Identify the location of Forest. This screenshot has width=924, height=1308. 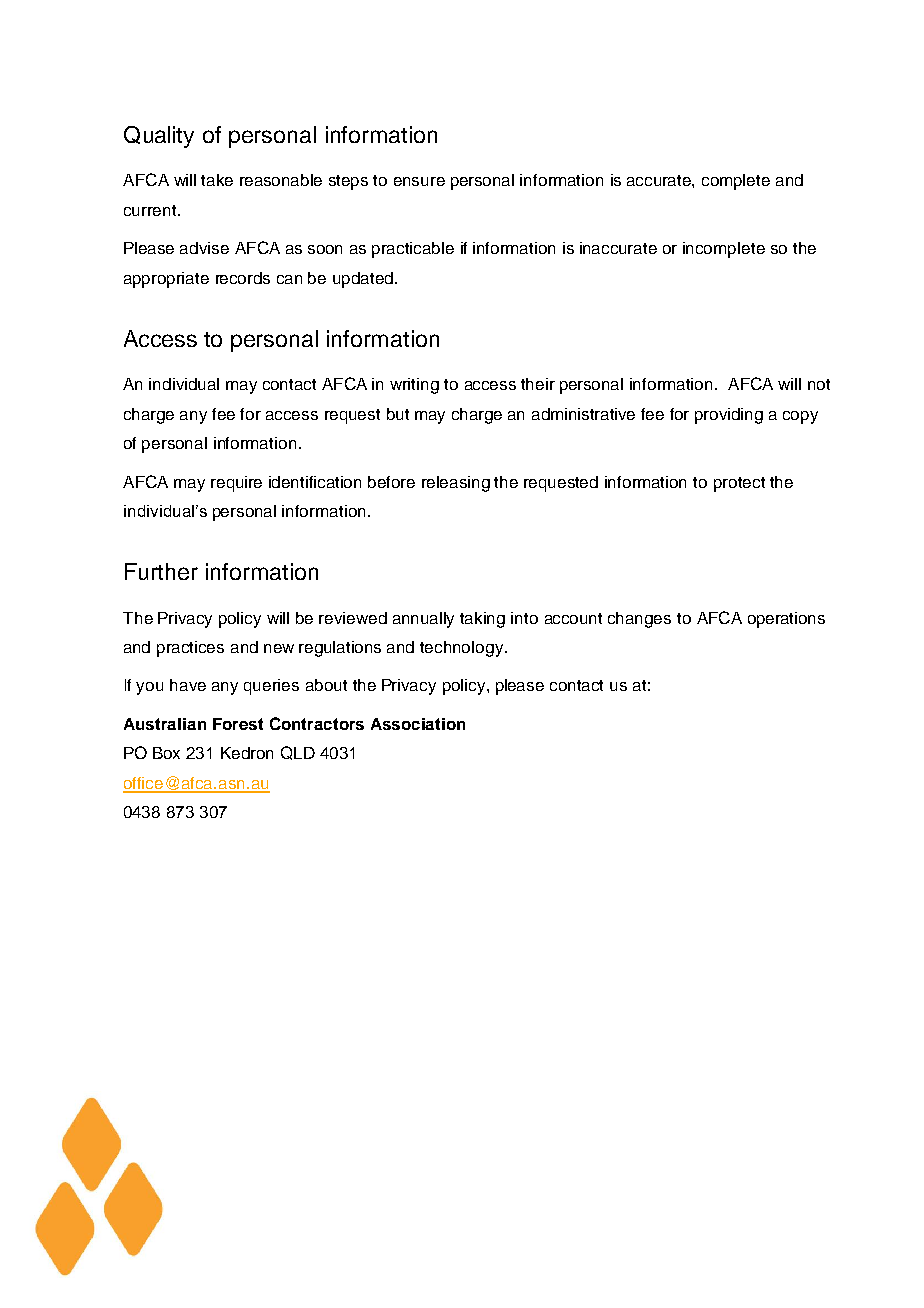
(238, 724).
